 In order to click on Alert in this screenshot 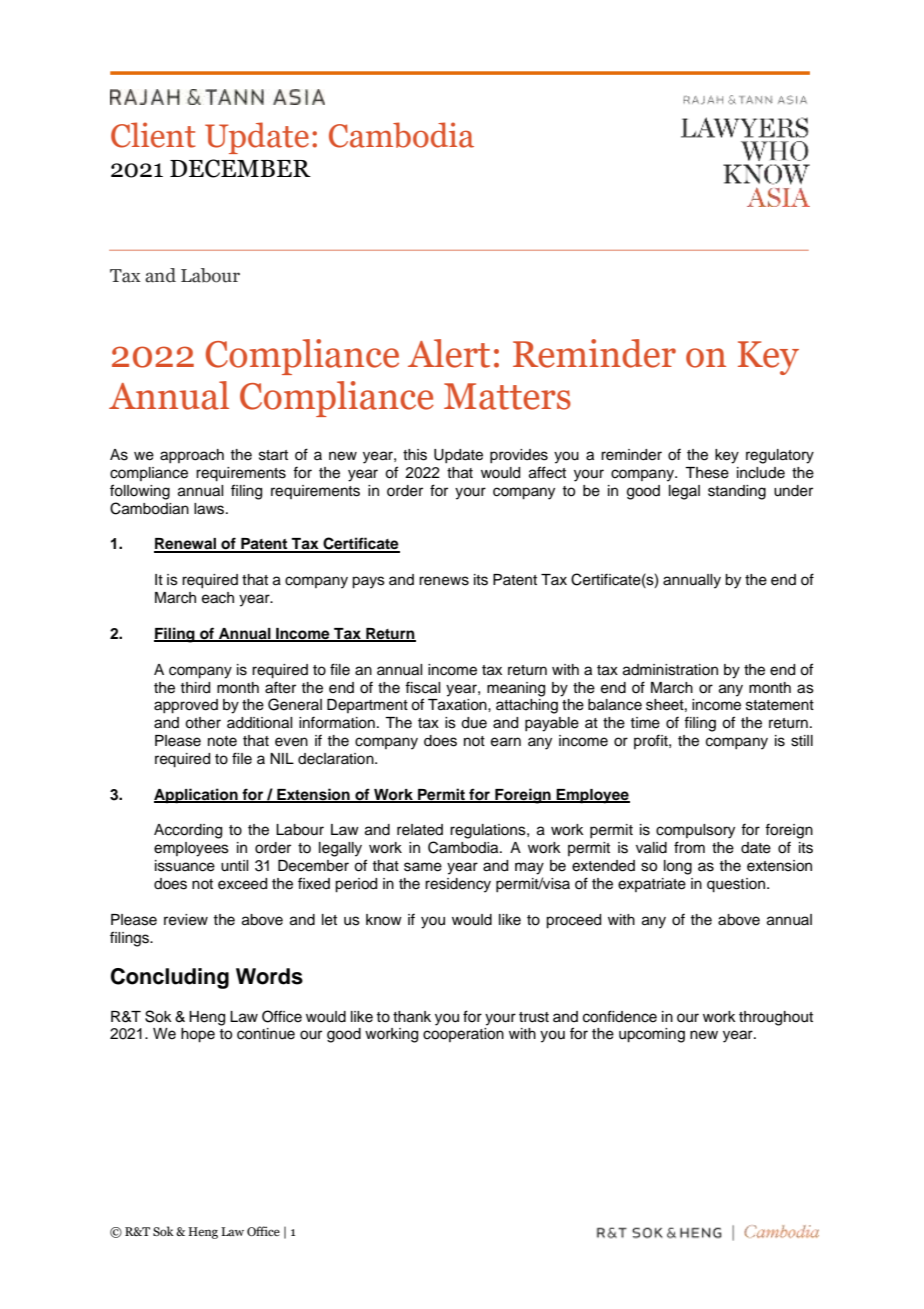, I will do `click(449, 353)`.
